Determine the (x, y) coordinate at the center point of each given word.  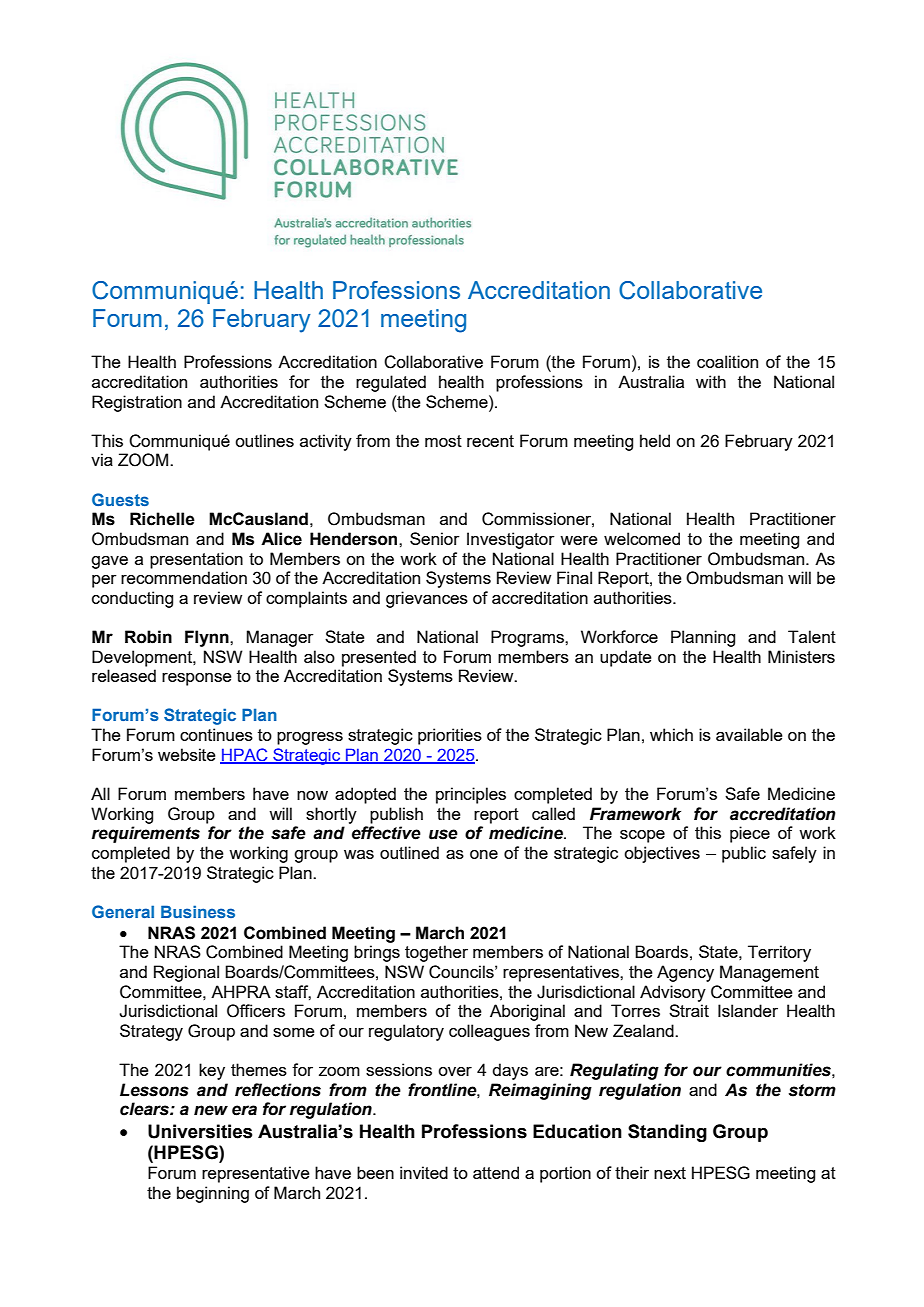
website (187, 754)
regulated (391, 383)
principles (471, 795)
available (749, 734)
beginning (213, 1194)
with (711, 381)
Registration (137, 403)
